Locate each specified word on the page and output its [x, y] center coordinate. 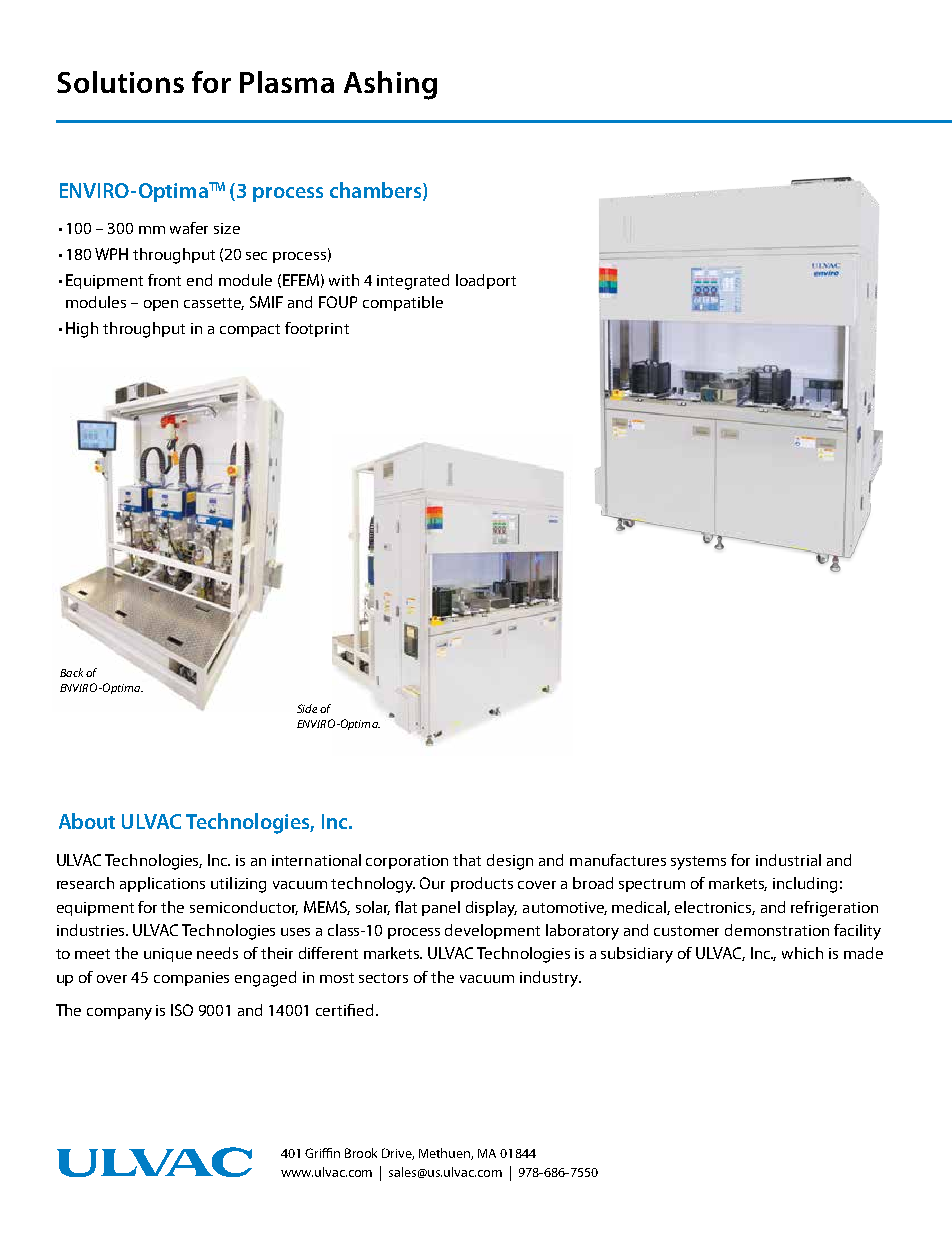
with [344, 280]
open [161, 305]
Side [307, 708]
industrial [788, 860]
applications [162, 884]
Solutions [120, 82]
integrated [413, 282]
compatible [403, 303]
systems [698, 863]
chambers [375, 190]
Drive [398, 1154]
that [467, 860]
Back [71, 672]
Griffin [322, 1153]
